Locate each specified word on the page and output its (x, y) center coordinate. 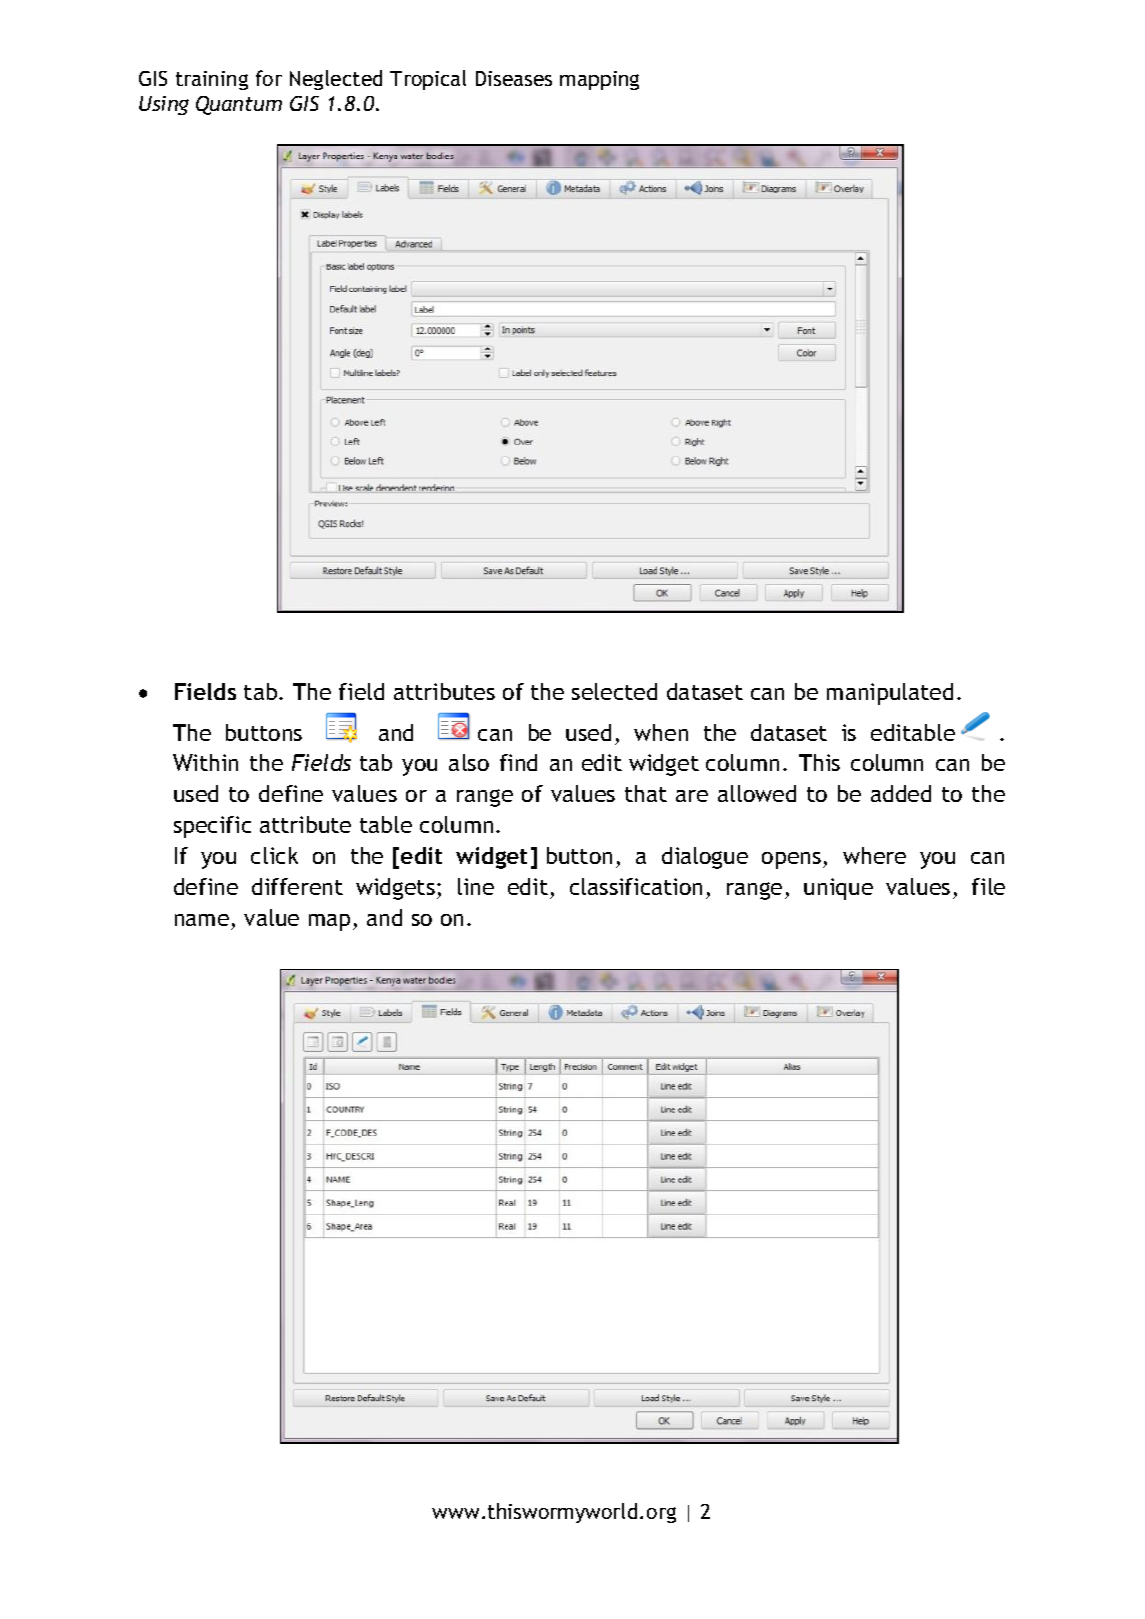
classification (636, 886)
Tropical (428, 80)
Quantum (239, 105)
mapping (599, 80)
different (297, 886)
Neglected (336, 80)
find (518, 762)
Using (164, 105)
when (661, 732)
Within (205, 762)
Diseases (514, 78)
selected (614, 691)
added (901, 793)
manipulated (890, 694)
